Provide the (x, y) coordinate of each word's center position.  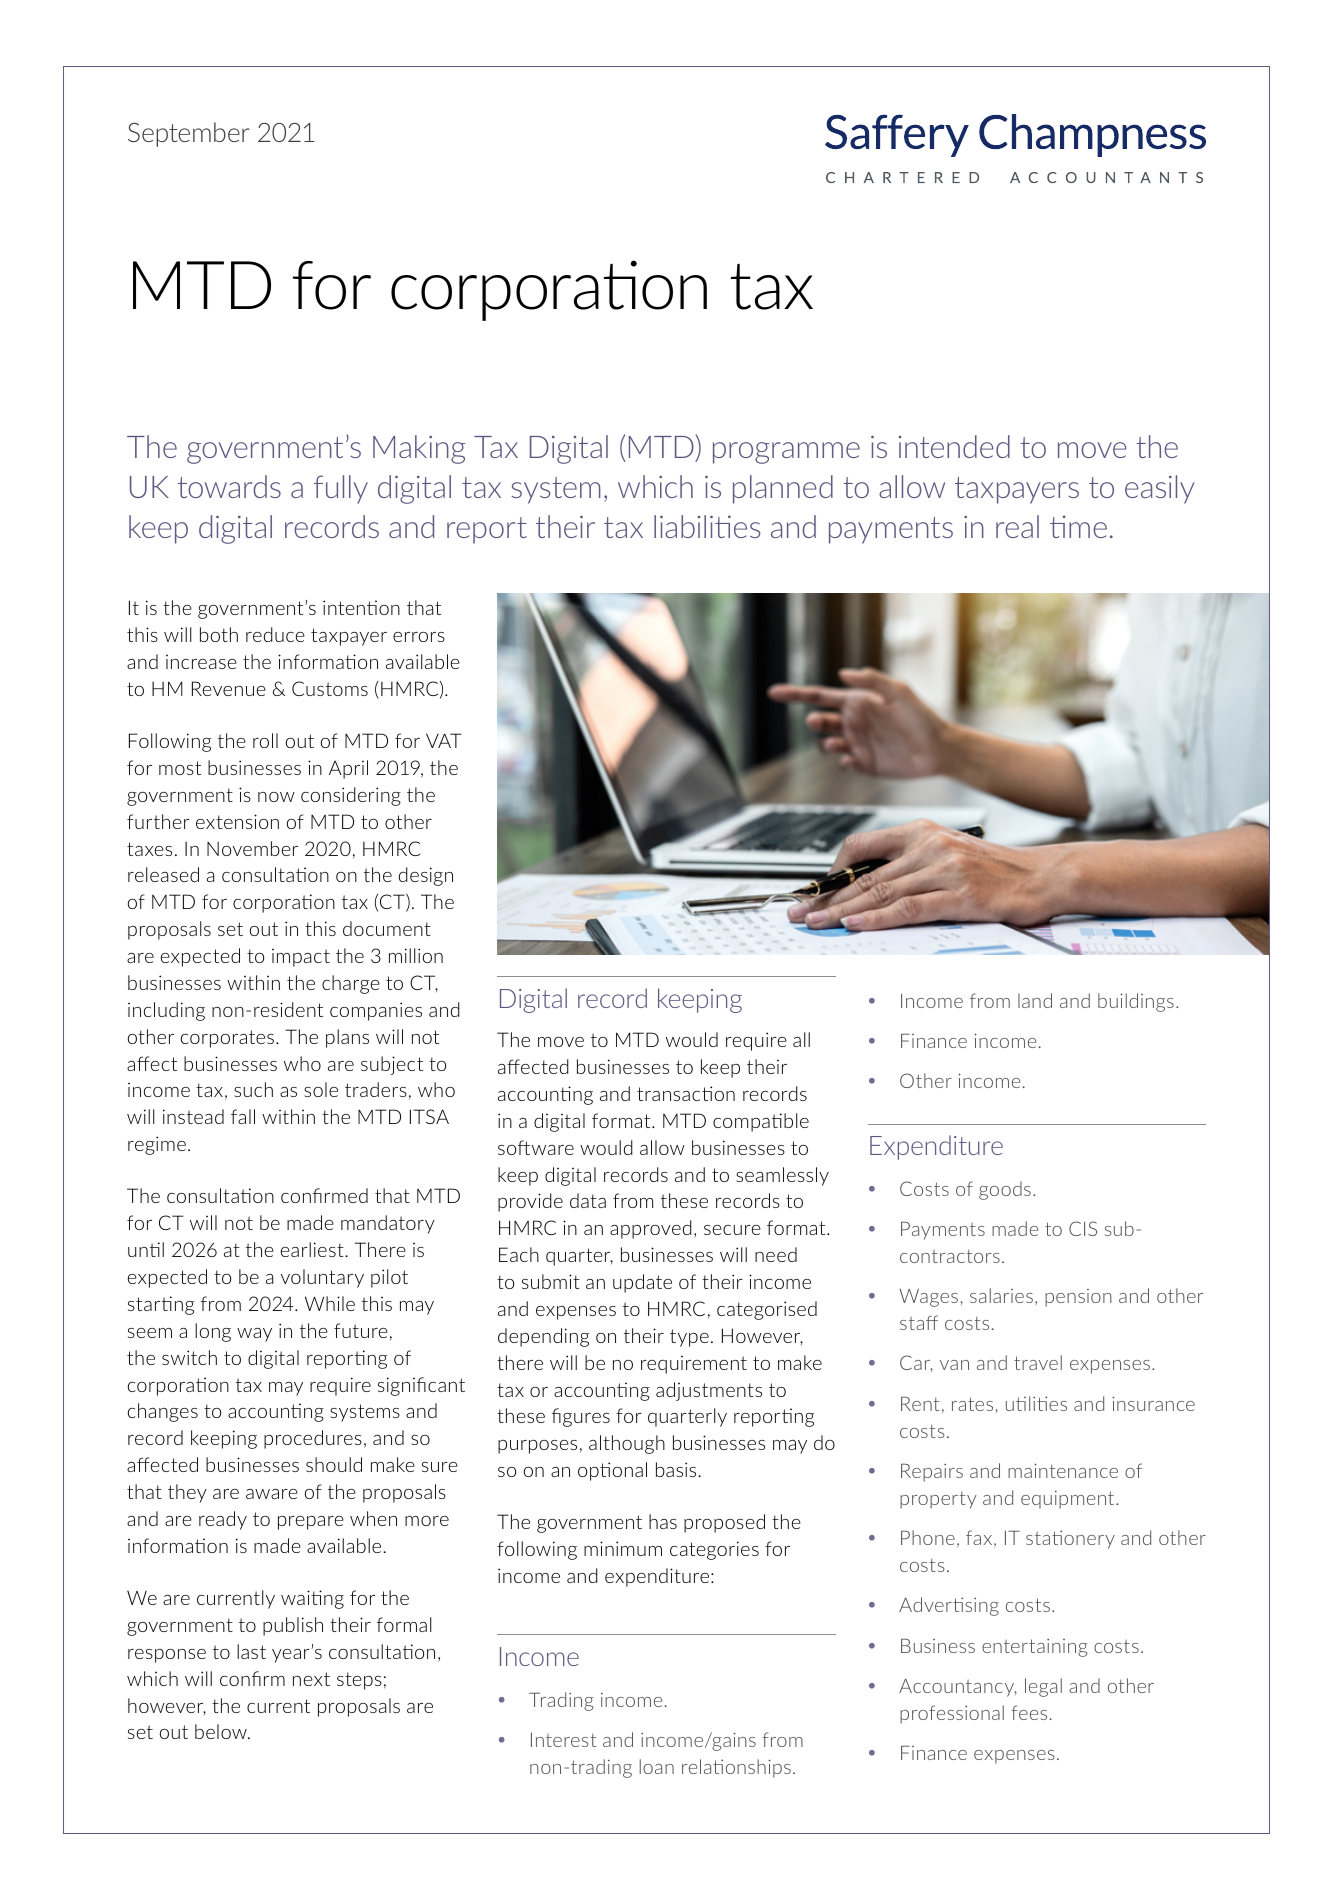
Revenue (229, 688)
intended (954, 446)
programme (786, 453)
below (222, 1731)
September (188, 134)
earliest (313, 1249)
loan (657, 1766)
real (1017, 526)
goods (1005, 1190)
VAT (444, 740)
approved (651, 1229)
